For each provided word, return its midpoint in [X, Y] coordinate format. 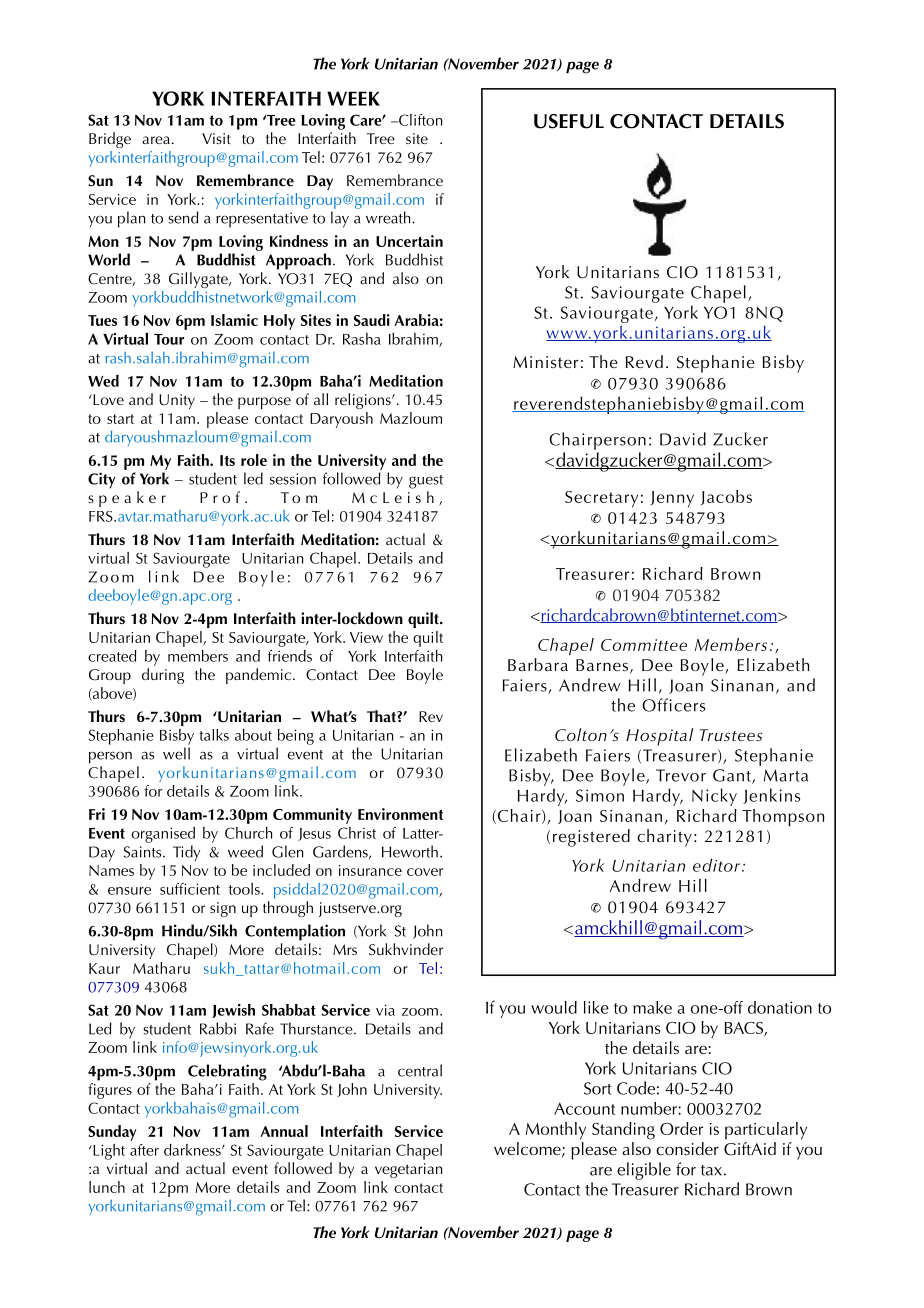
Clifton [419, 120]
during [163, 676]
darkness [193, 1150]
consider [687, 1148]
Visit [216, 138]
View [366, 637]
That [382, 716]
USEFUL [569, 121]
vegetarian [409, 1170]
